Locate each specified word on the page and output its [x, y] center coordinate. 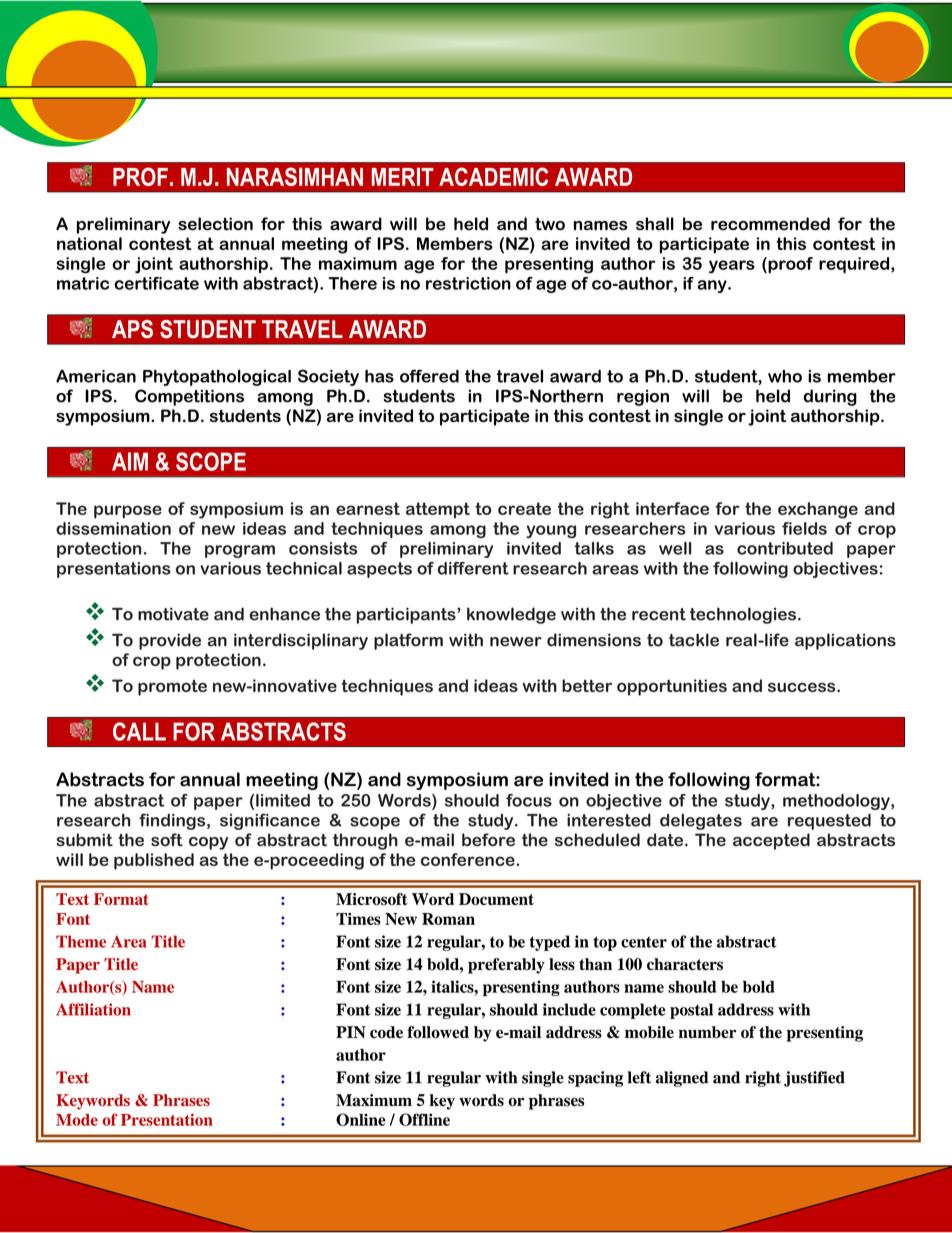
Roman [448, 919]
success [803, 687]
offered [429, 376]
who [785, 376]
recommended [770, 224]
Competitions [189, 397]
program [240, 551]
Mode [77, 1120]
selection [215, 224]
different [473, 568]
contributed [785, 548]
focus [529, 800]
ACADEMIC [493, 176]
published [154, 861]
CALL [139, 731]
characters [685, 964]
